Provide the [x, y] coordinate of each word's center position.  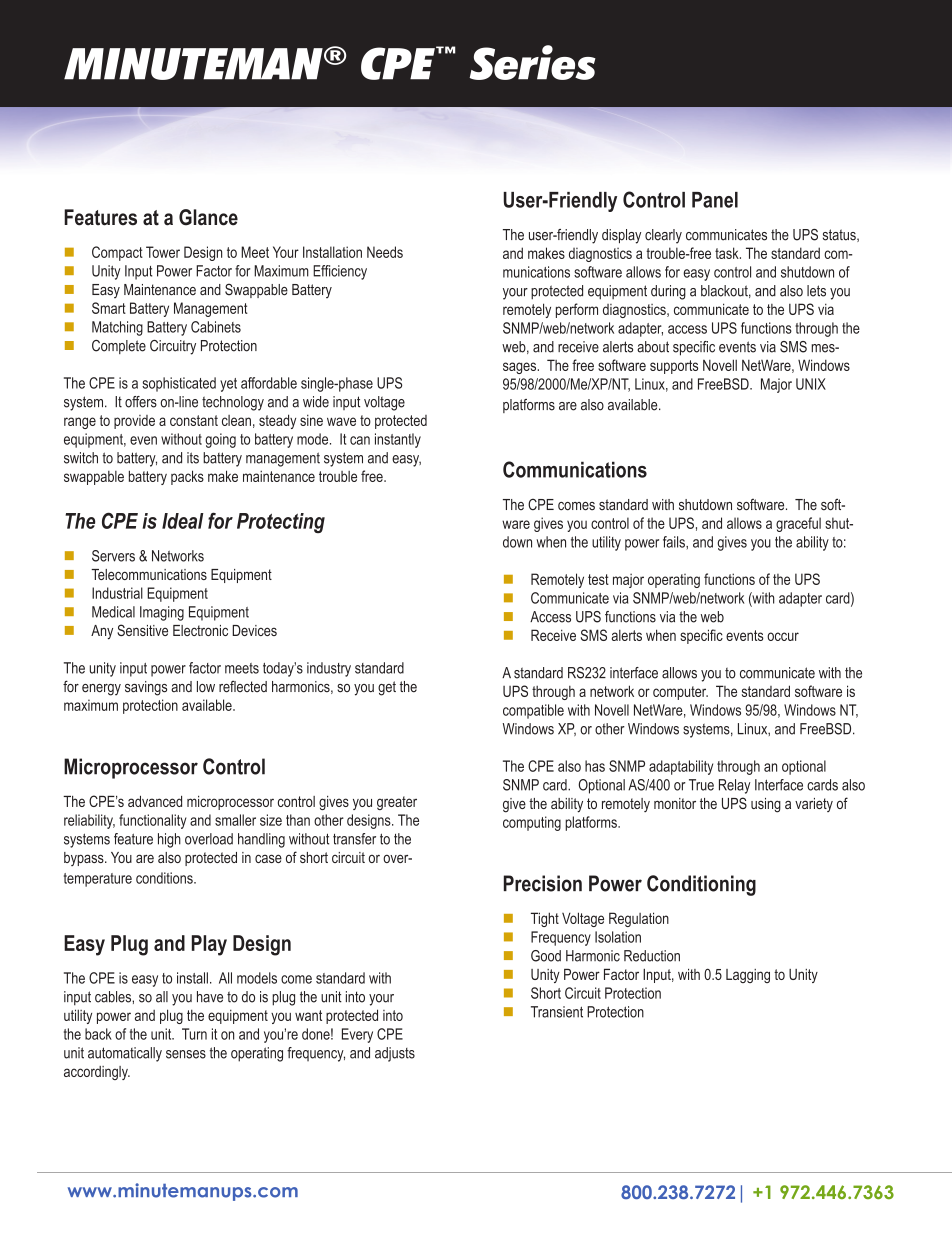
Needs [385, 252]
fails [675, 542]
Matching [117, 328]
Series [532, 62]
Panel [715, 200]
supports [674, 367]
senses [186, 1054]
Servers [113, 556]
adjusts [395, 1054]
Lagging [748, 976]
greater [397, 803]
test [598, 579]
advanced [155, 801]
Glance [208, 217]
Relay [734, 786]
